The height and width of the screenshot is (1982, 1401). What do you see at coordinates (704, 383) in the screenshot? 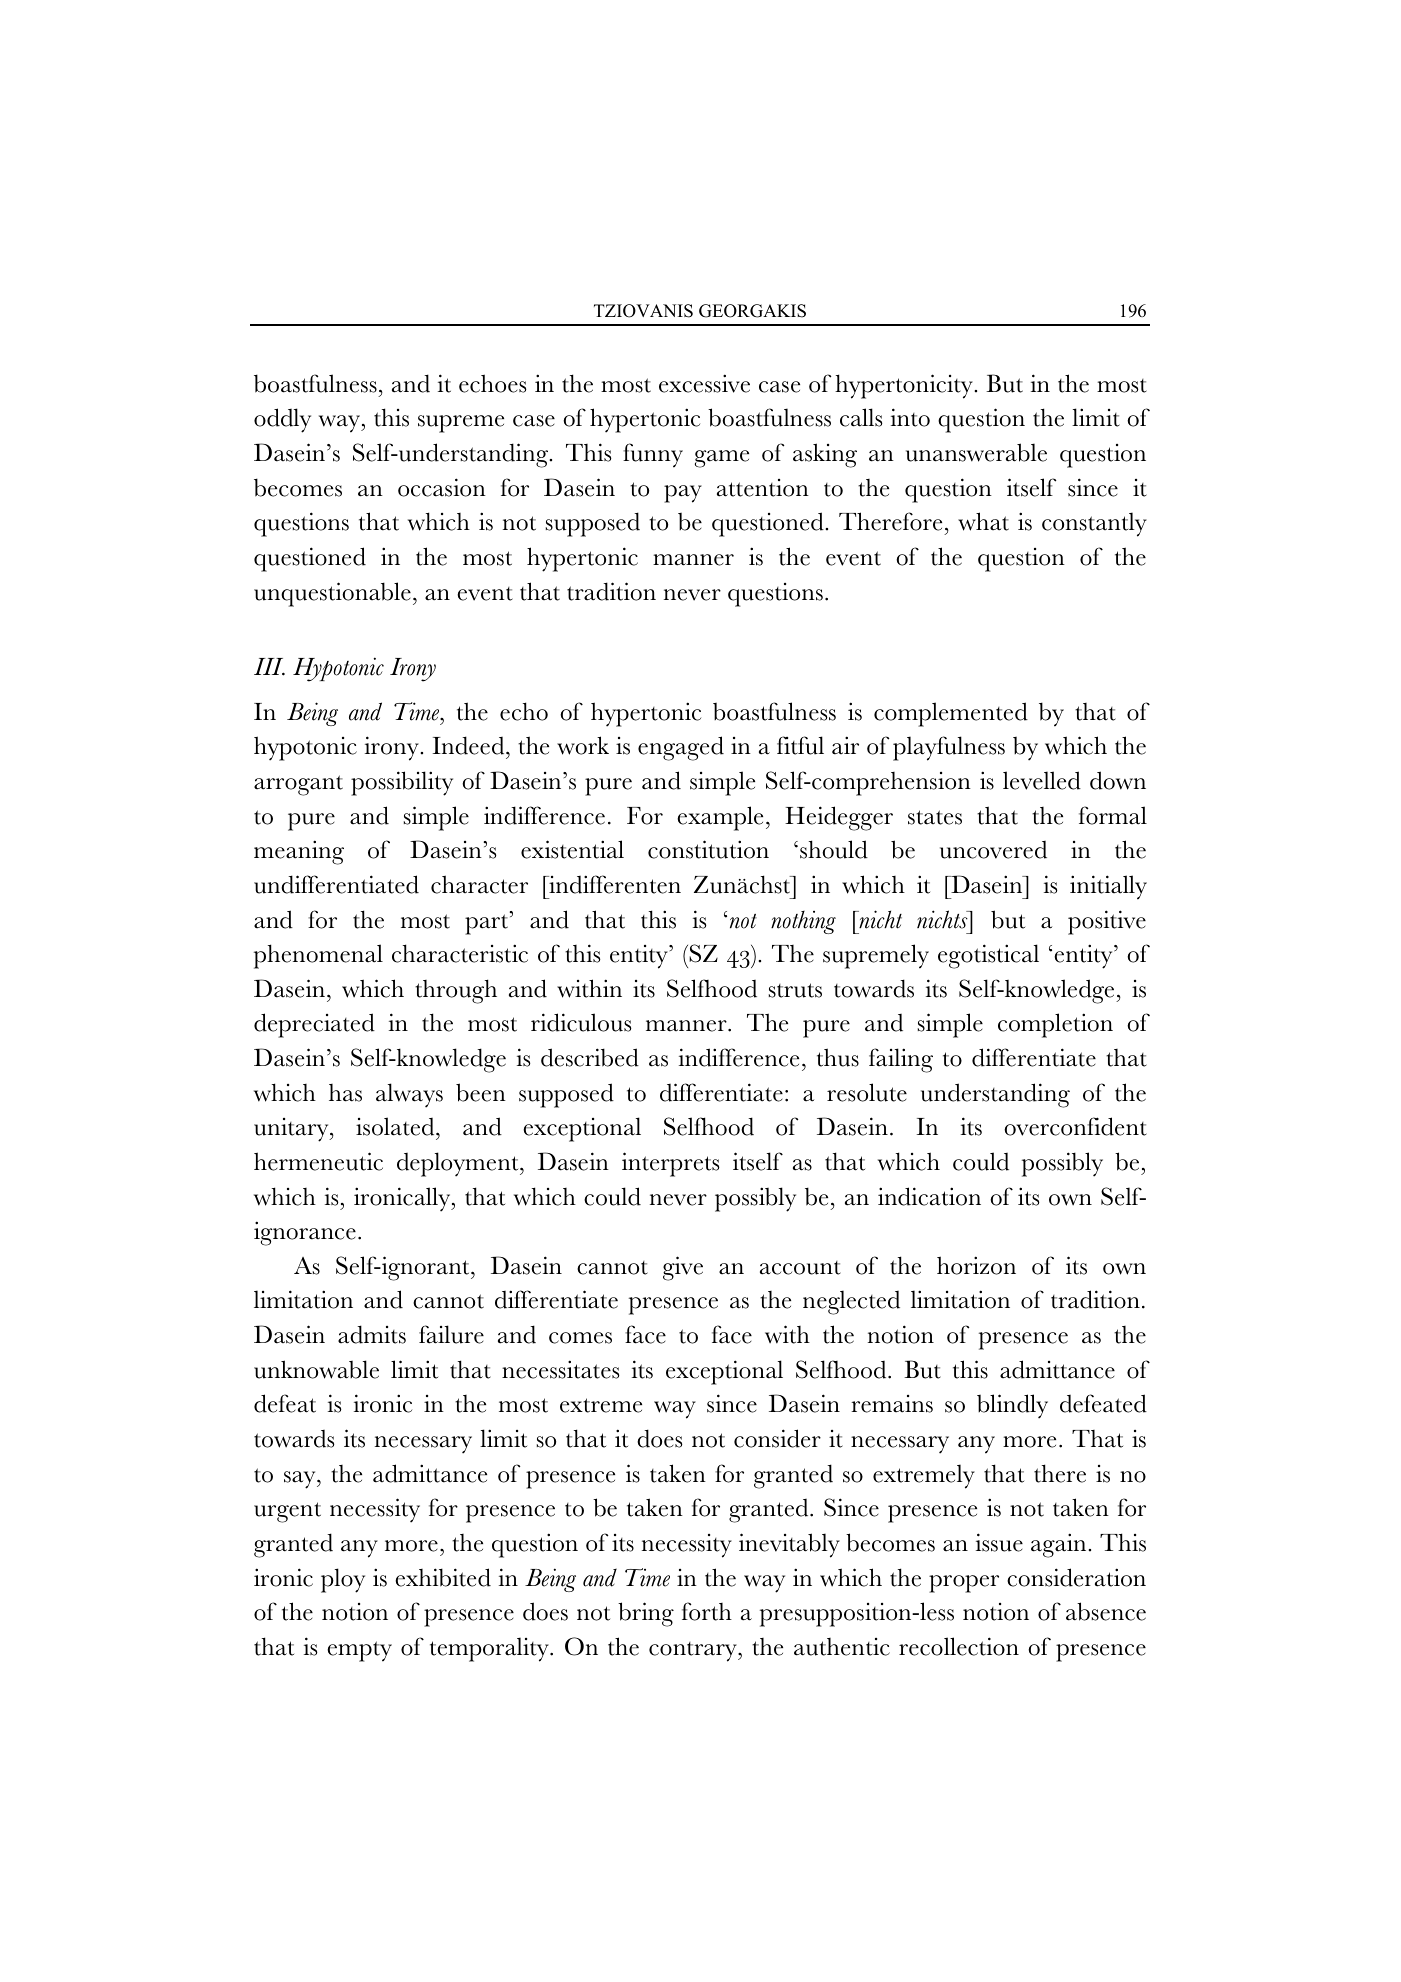
I see `excessive` at bounding box center [704, 383].
